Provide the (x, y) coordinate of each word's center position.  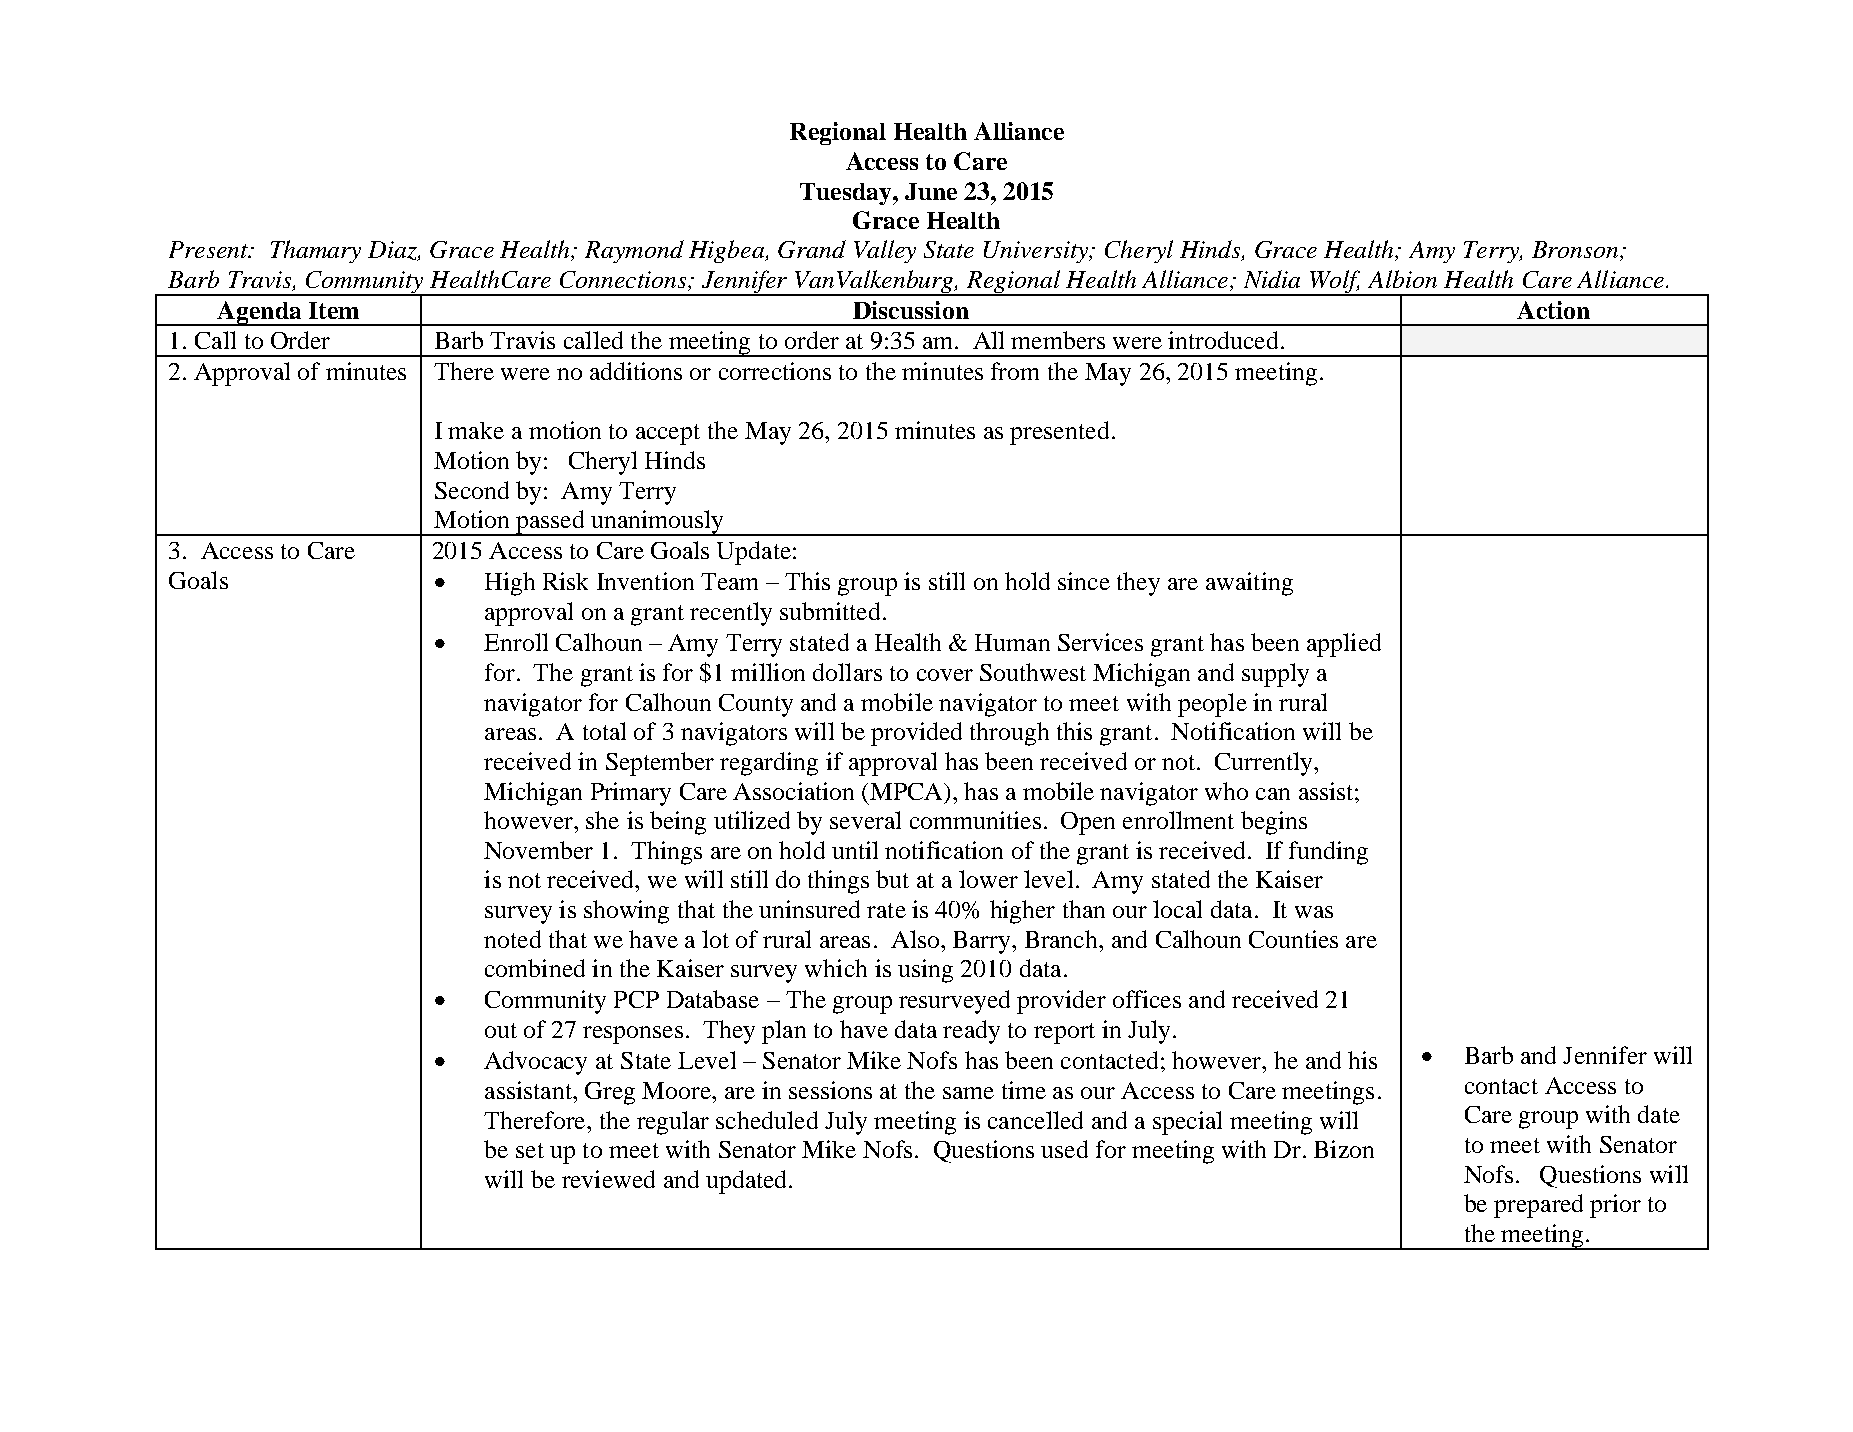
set (530, 1150)
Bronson (1576, 251)
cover (945, 675)
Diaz (393, 251)
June (931, 191)
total (604, 731)
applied (1344, 645)
